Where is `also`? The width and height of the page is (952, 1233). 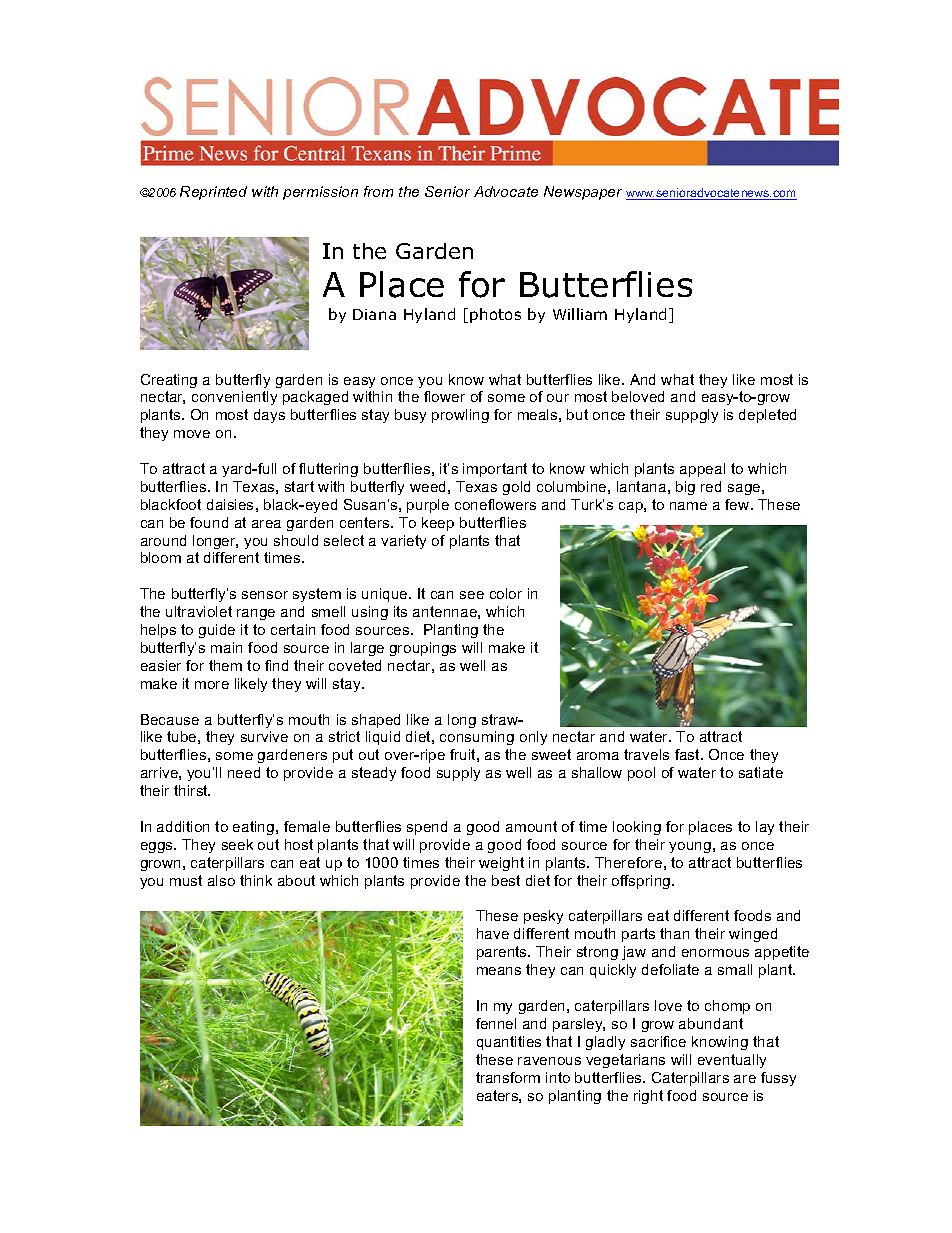 also is located at coordinates (221, 880).
